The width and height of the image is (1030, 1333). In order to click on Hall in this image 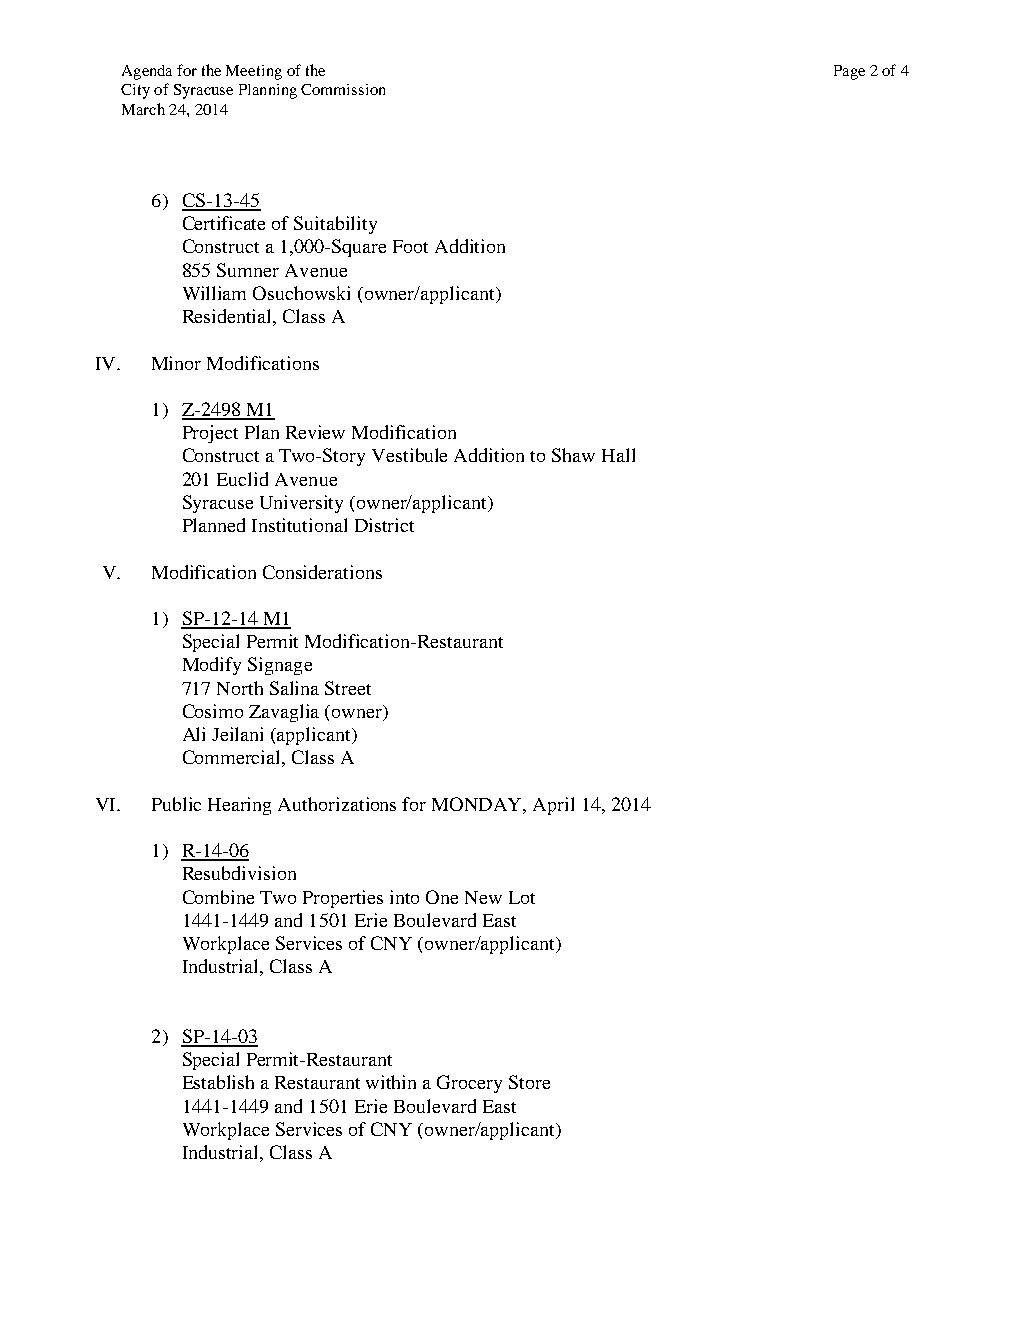, I will do `click(618, 455)`.
